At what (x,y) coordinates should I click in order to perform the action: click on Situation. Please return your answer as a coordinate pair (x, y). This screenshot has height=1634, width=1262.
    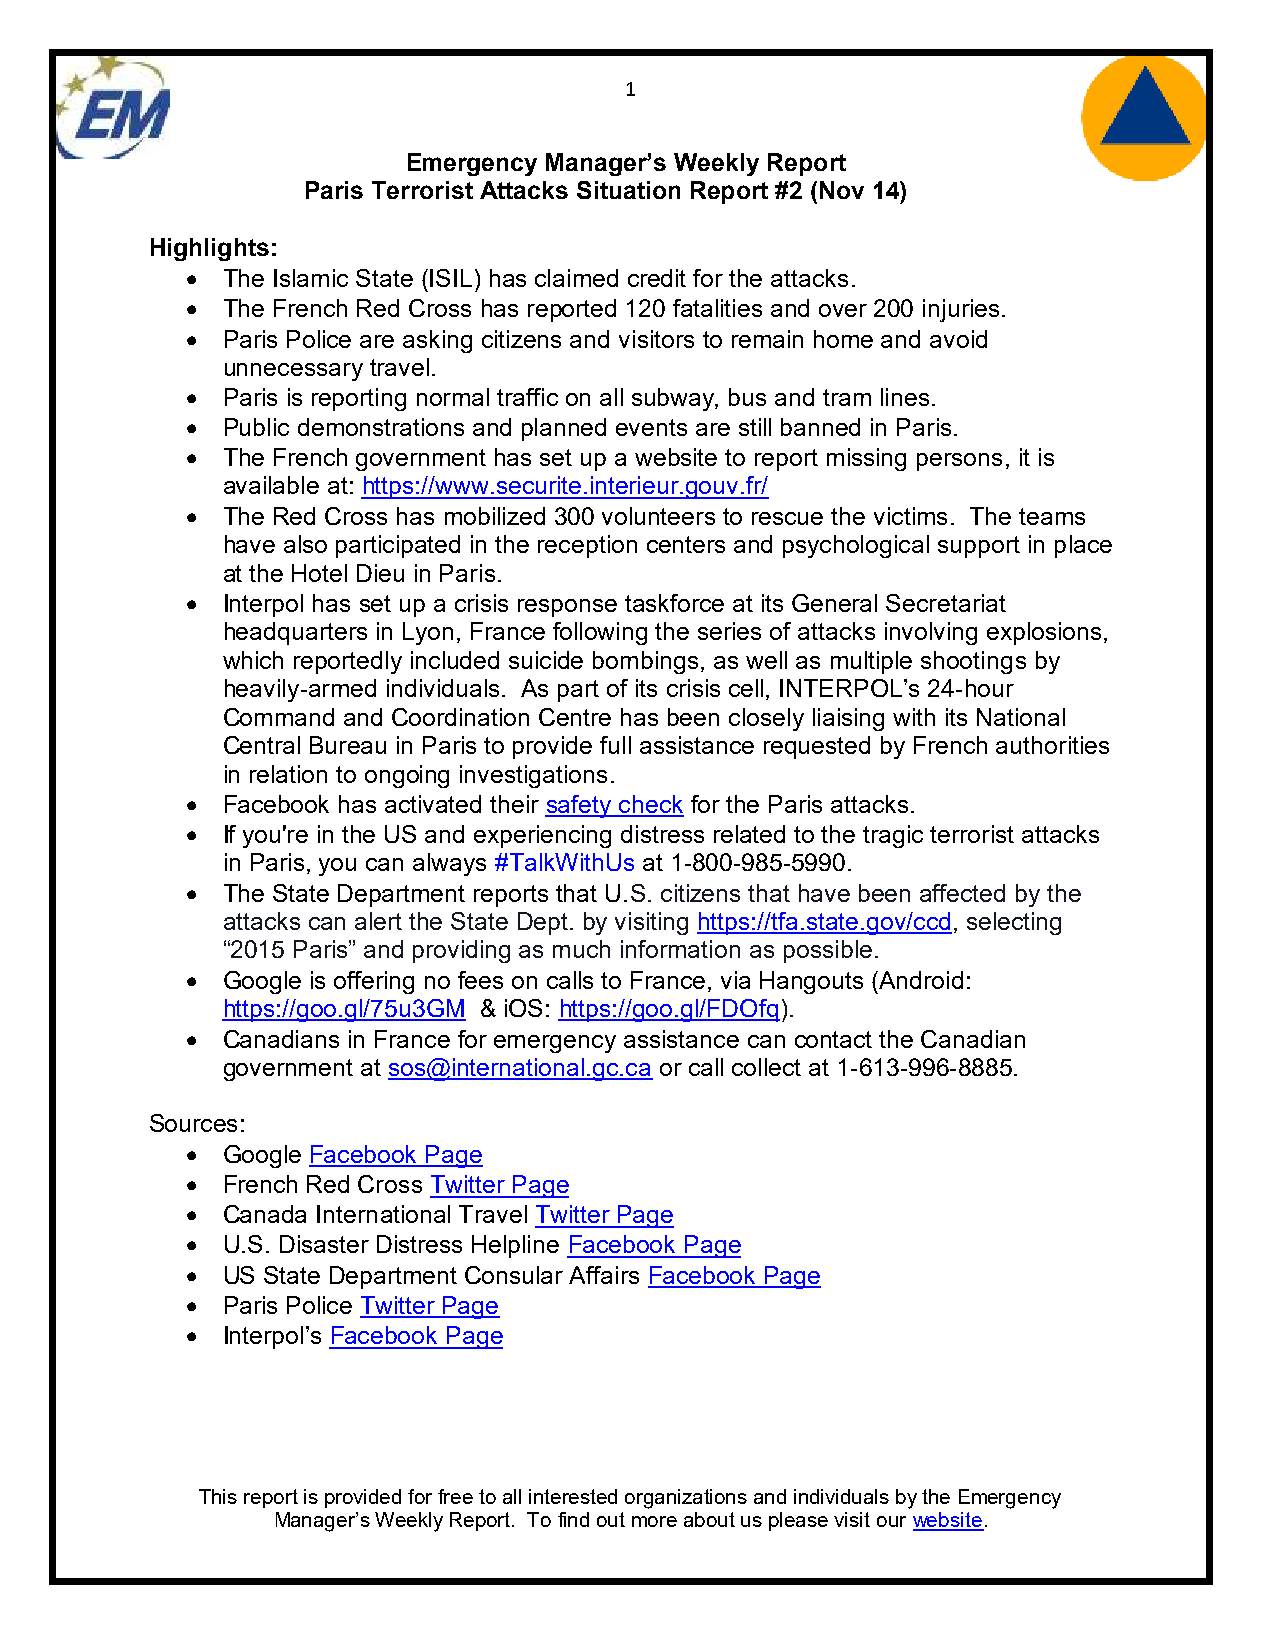
    Looking at the image, I should click on (628, 190).
